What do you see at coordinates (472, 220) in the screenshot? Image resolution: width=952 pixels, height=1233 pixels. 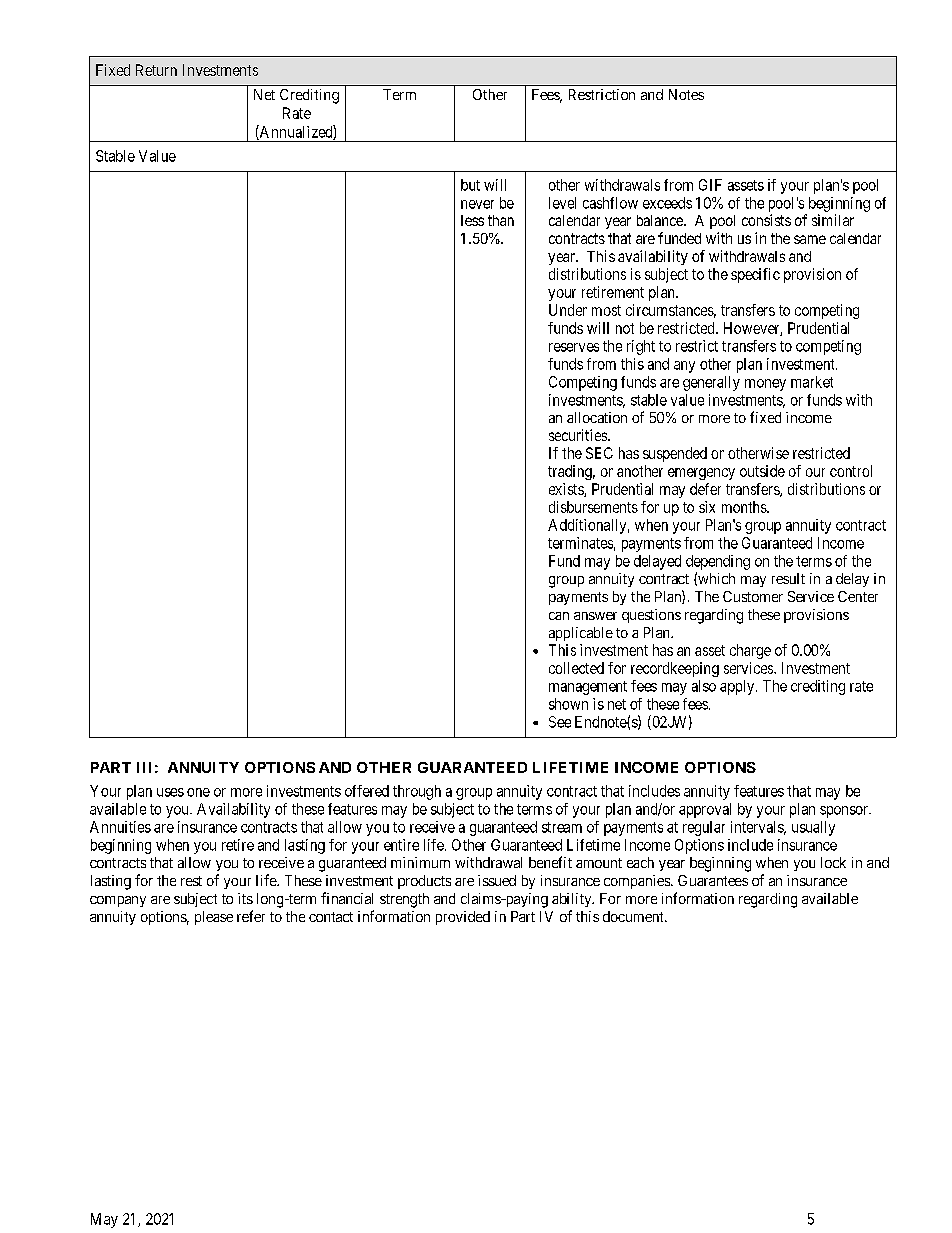 I see `less` at bounding box center [472, 220].
